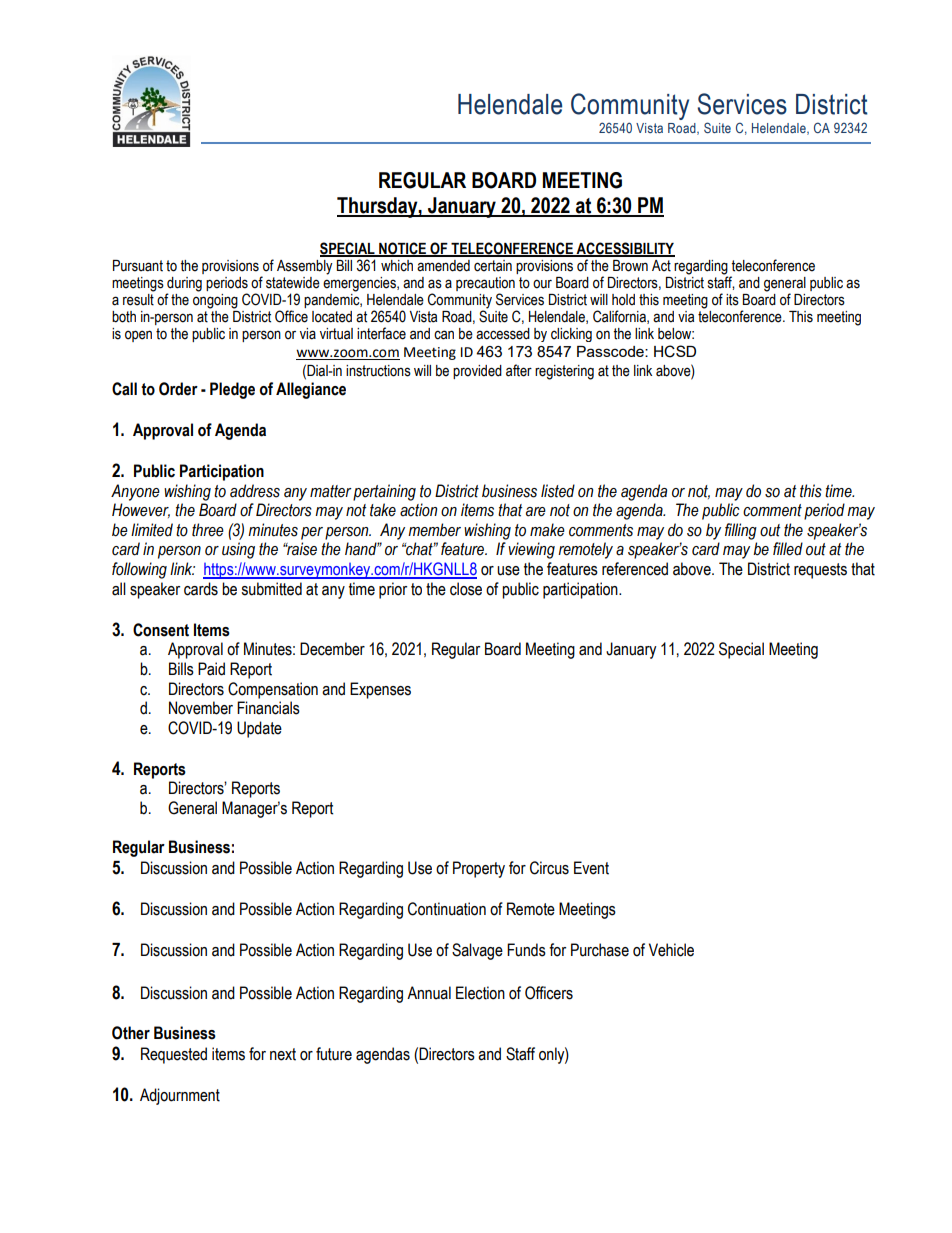  What do you see at coordinates (485, 284) in the screenshot?
I see `precaution` at bounding box center [485, 284].
